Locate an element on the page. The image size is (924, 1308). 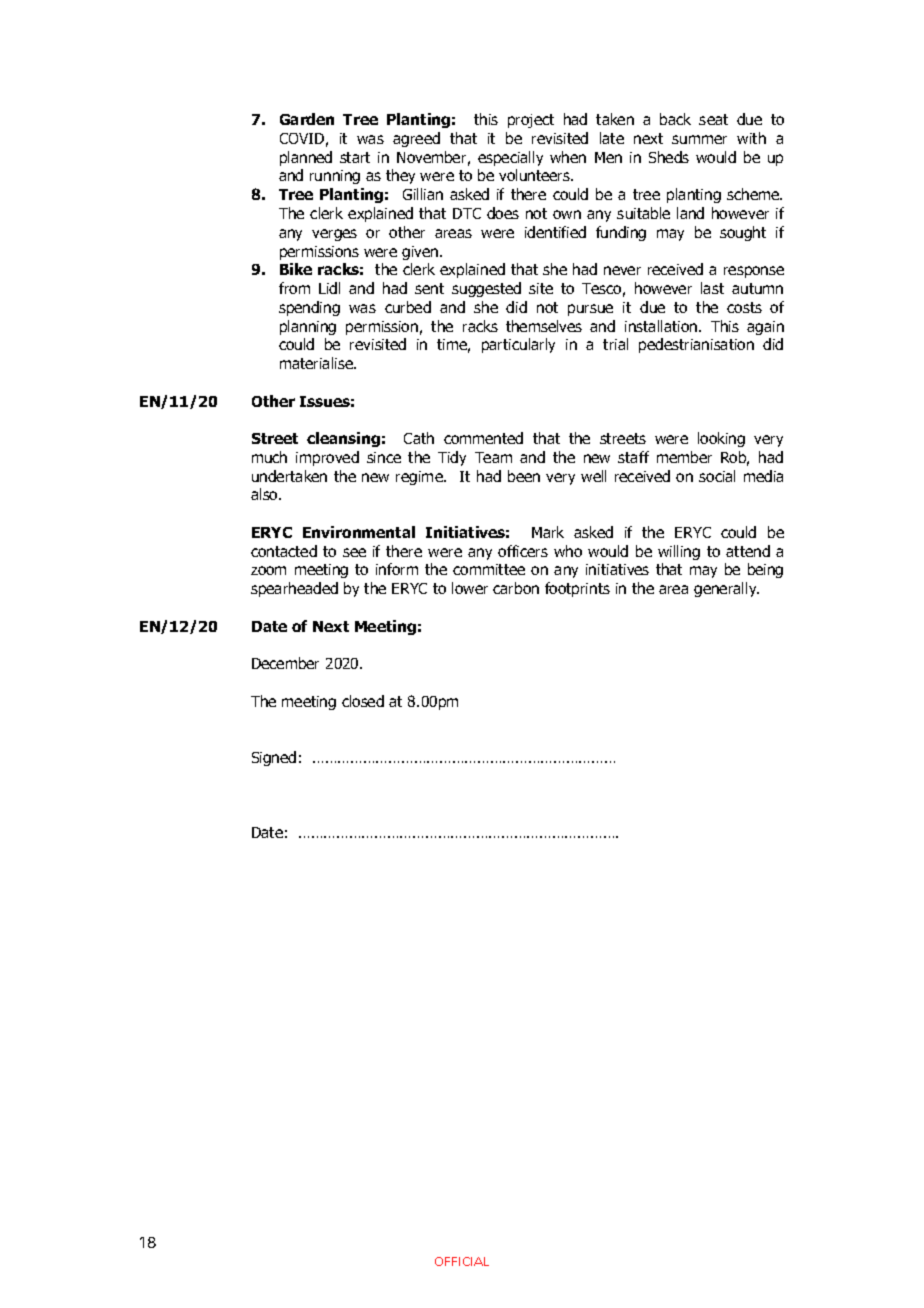
generally is located at coordinates (726, 589).
